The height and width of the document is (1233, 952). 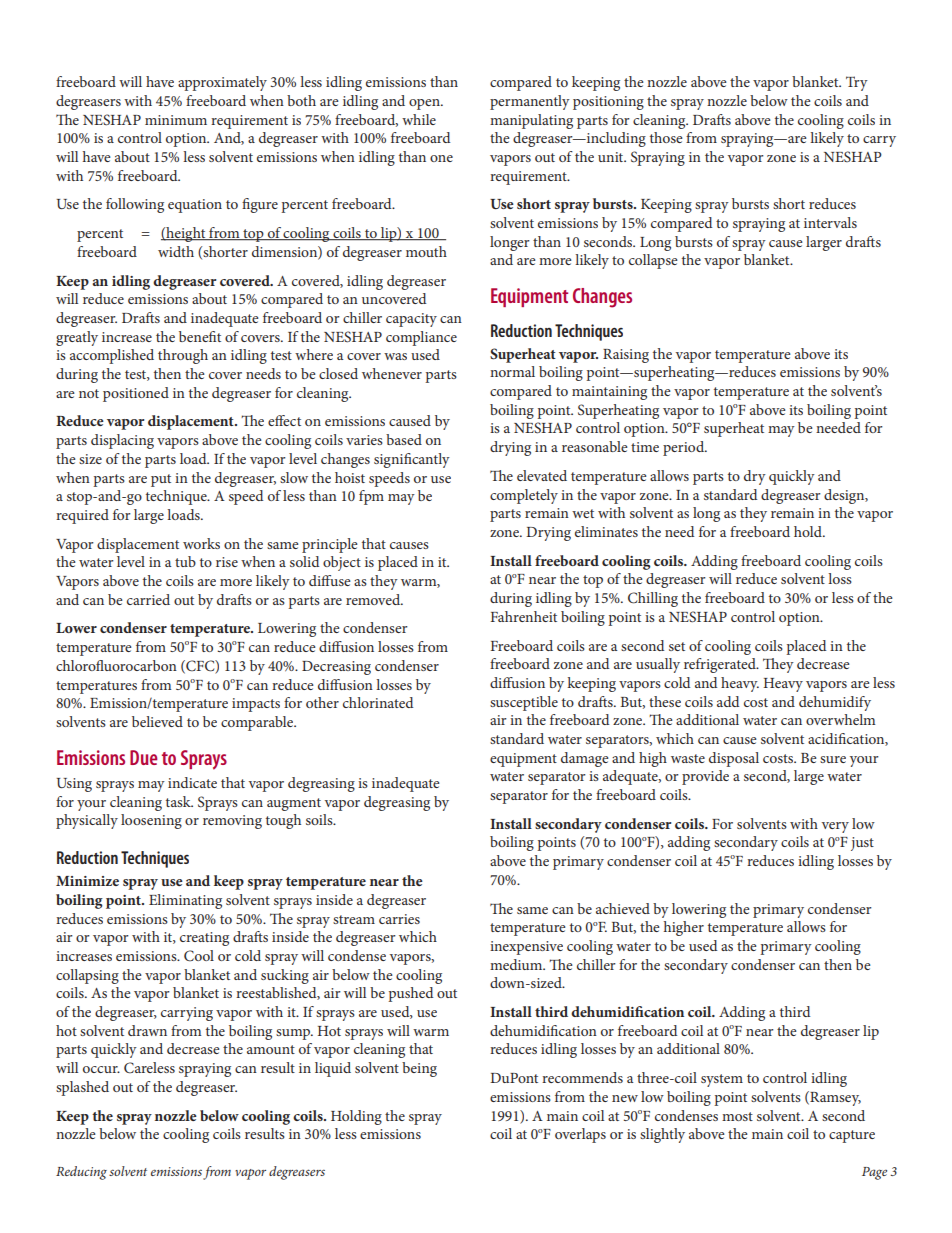 What do you see at coordinates (585, 759) in the document?
I see `damage` at bounding box center [585, 759].
